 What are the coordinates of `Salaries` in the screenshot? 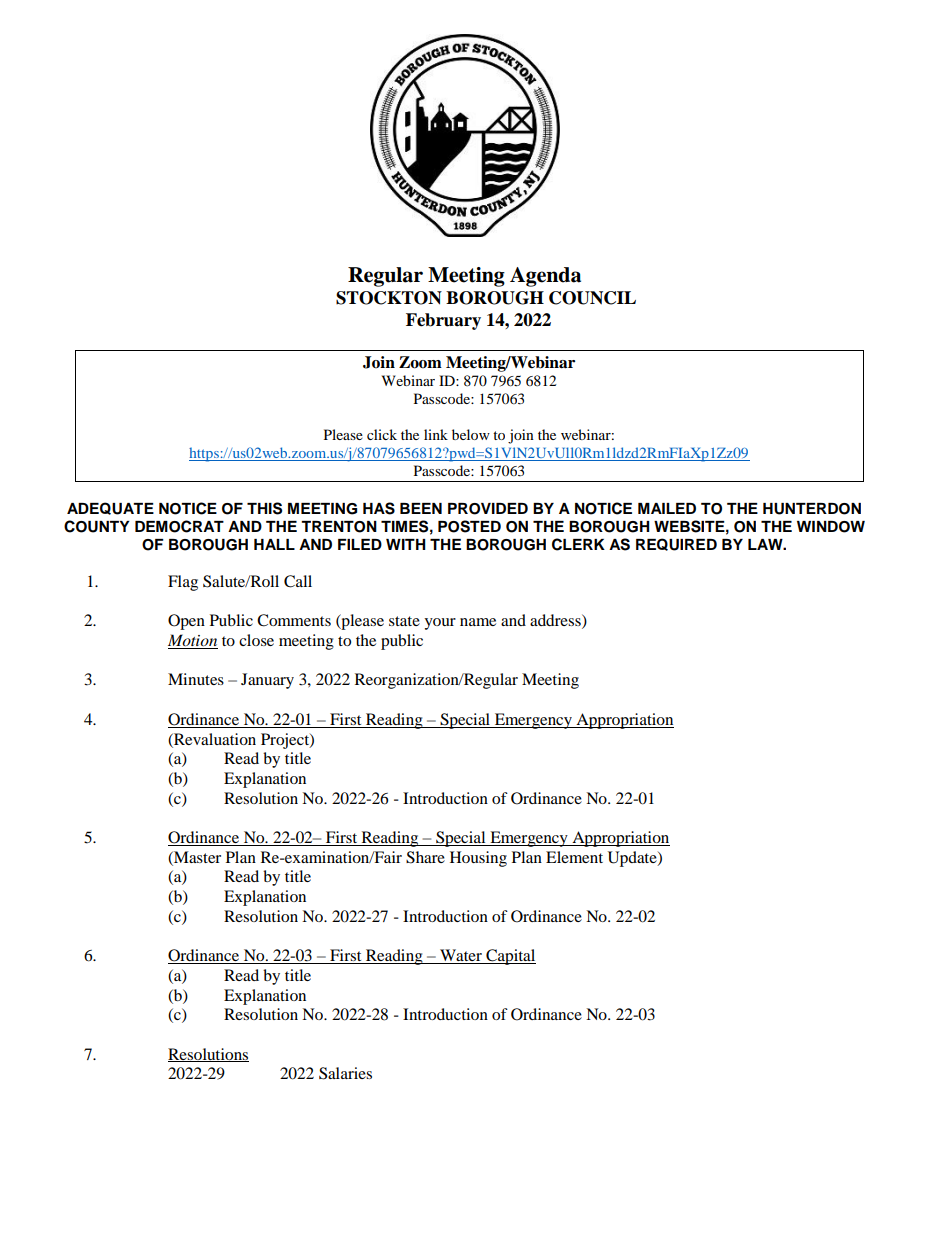 It's located at (345, 1073).
